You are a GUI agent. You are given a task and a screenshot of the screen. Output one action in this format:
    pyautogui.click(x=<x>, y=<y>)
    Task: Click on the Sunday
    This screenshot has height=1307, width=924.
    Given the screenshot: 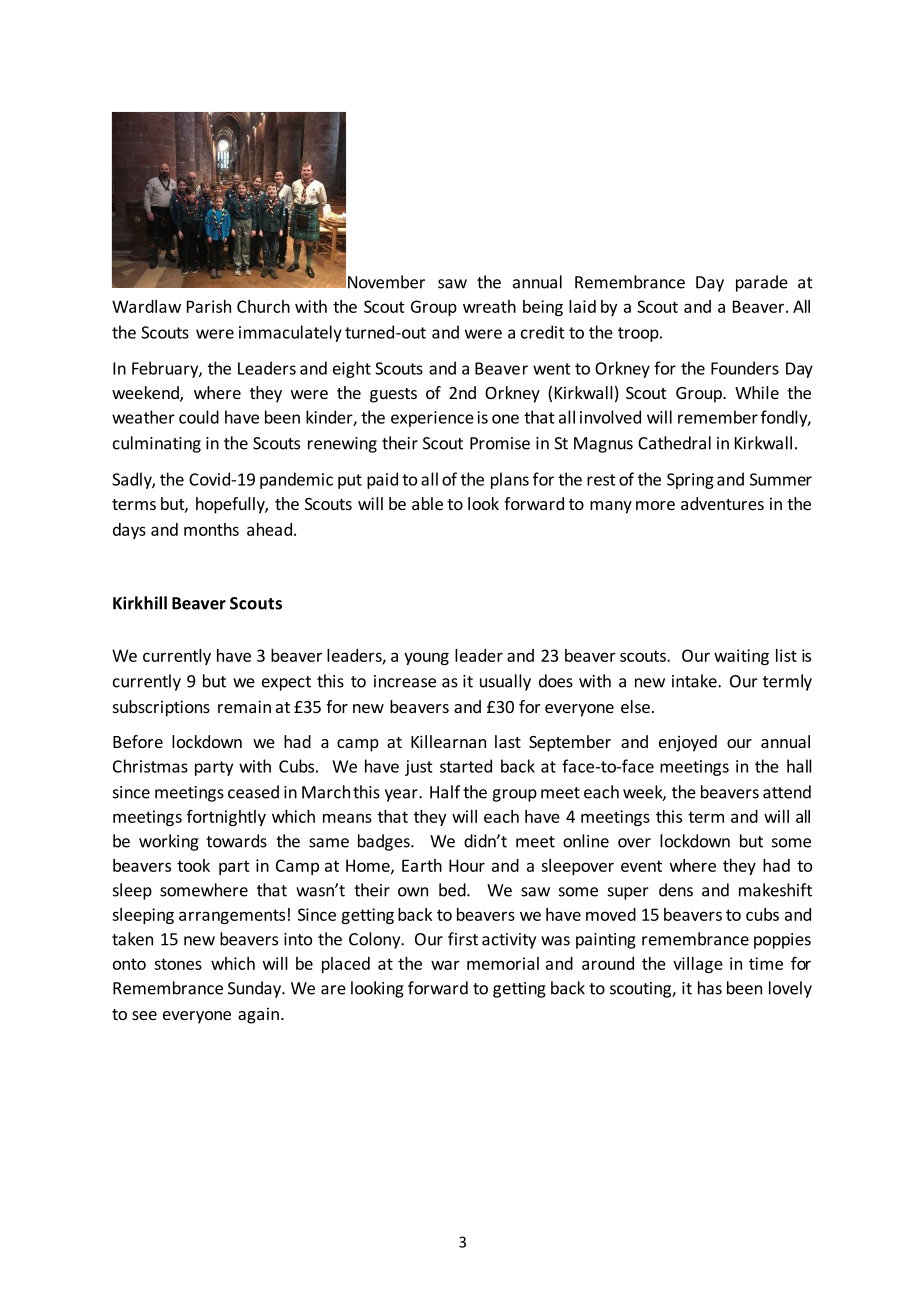 What is the action you would take?
    pyautogui.click(x=255, y=989)
